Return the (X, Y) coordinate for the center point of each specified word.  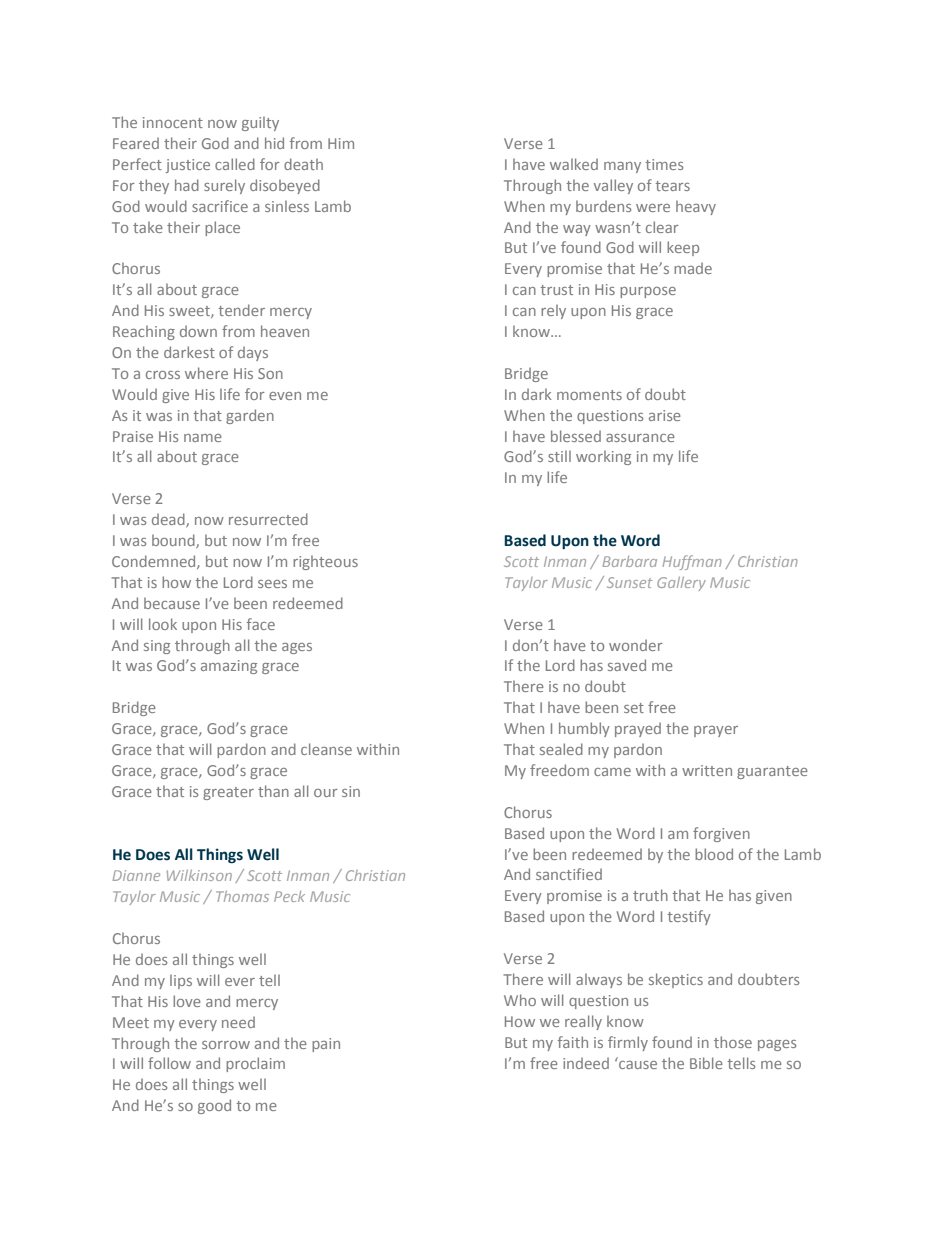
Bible (706, 1063)
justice (188, 166)
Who (520, 1000)
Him (341, 143)
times (664, 164)
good (214, 1106)
